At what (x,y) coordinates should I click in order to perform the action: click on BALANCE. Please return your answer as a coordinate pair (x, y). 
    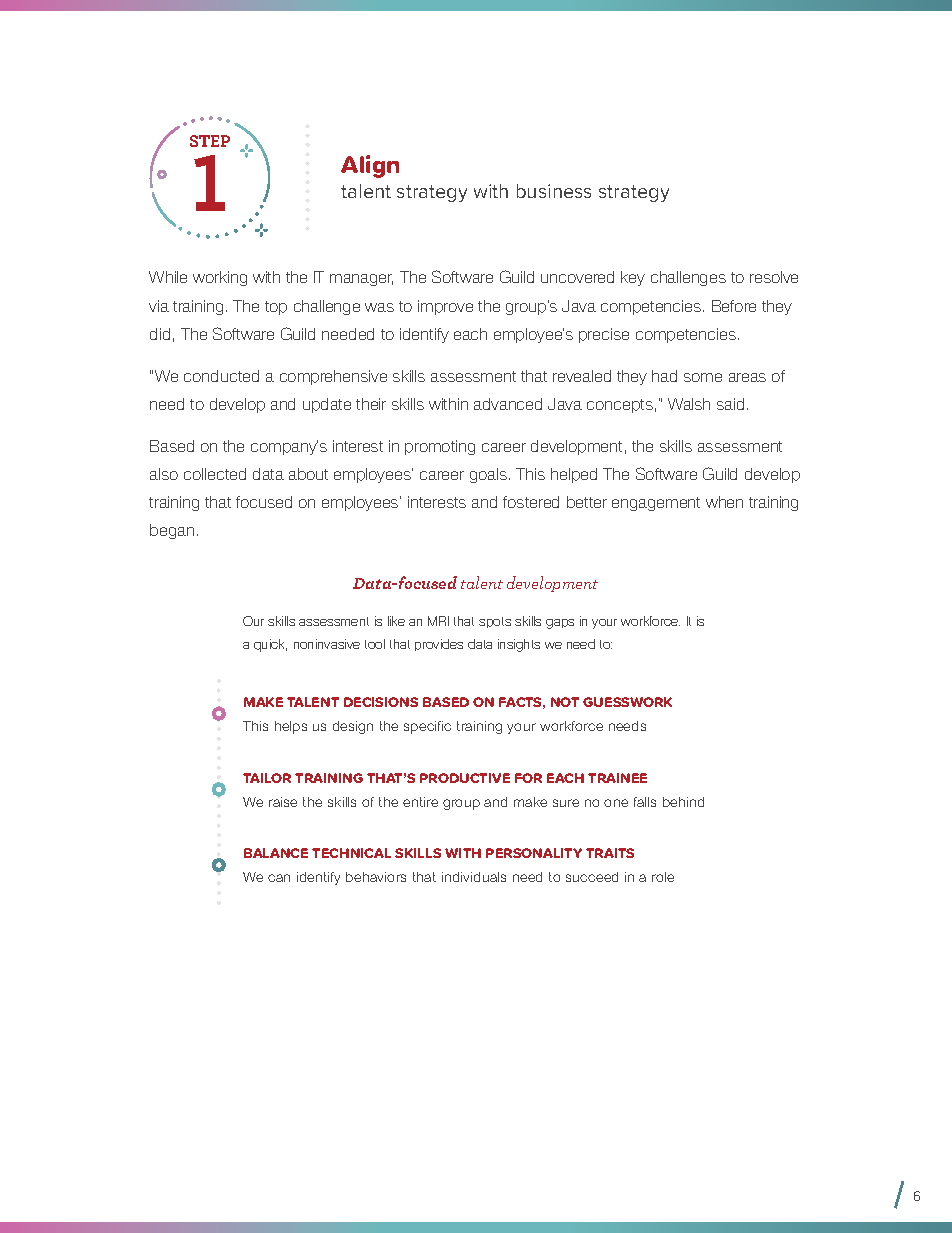
    Looking at the image, I should click on (276, 853).
